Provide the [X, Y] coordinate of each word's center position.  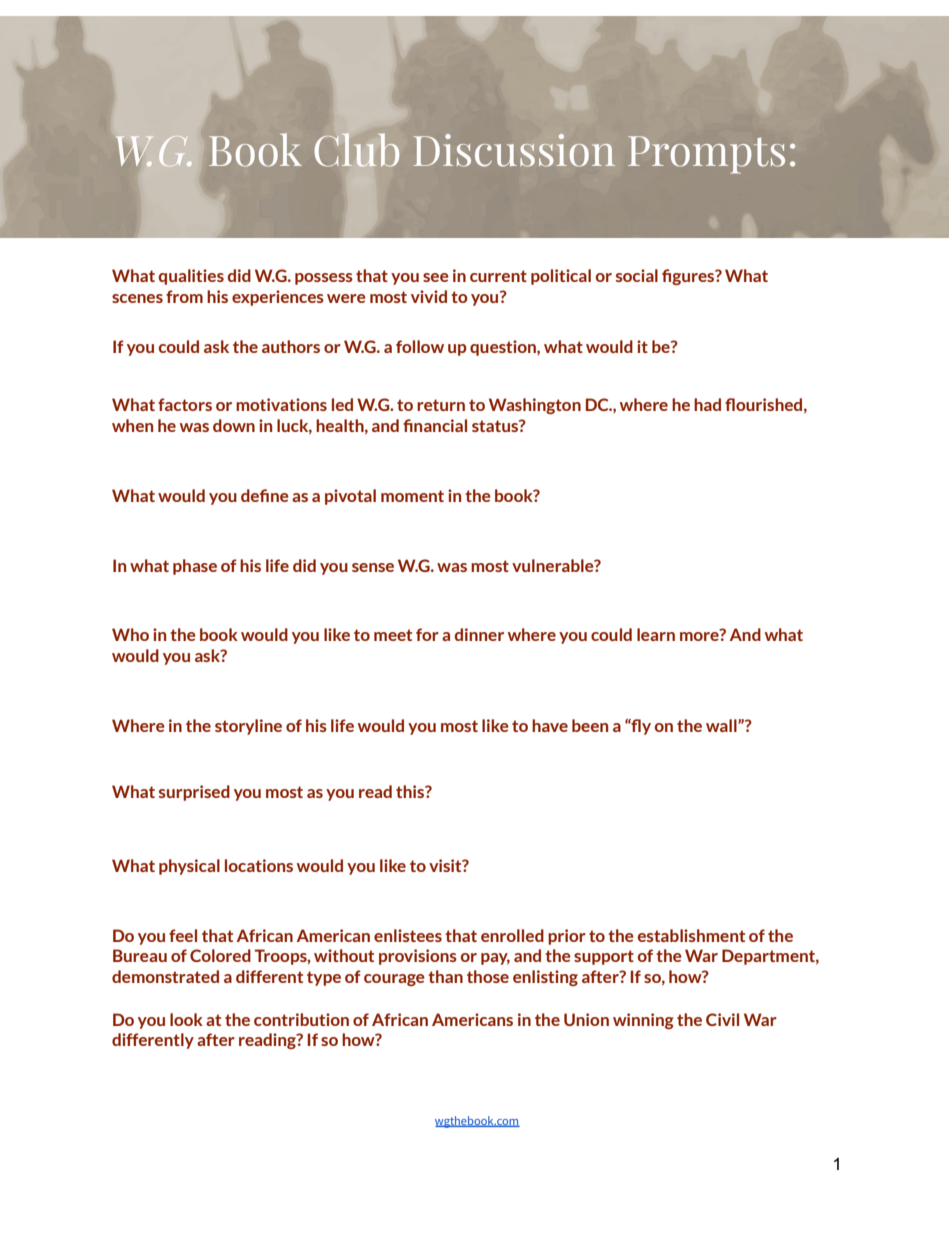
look [186, 1019]
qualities [191, 277]
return [441, 405]
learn [656, 634]
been [590, 725]
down [234, 425]
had [707, 404]
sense [373, 567]
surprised [194, 793]
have [550, 725]
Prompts [706, 155]
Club [357, 150]
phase [195, 567]
